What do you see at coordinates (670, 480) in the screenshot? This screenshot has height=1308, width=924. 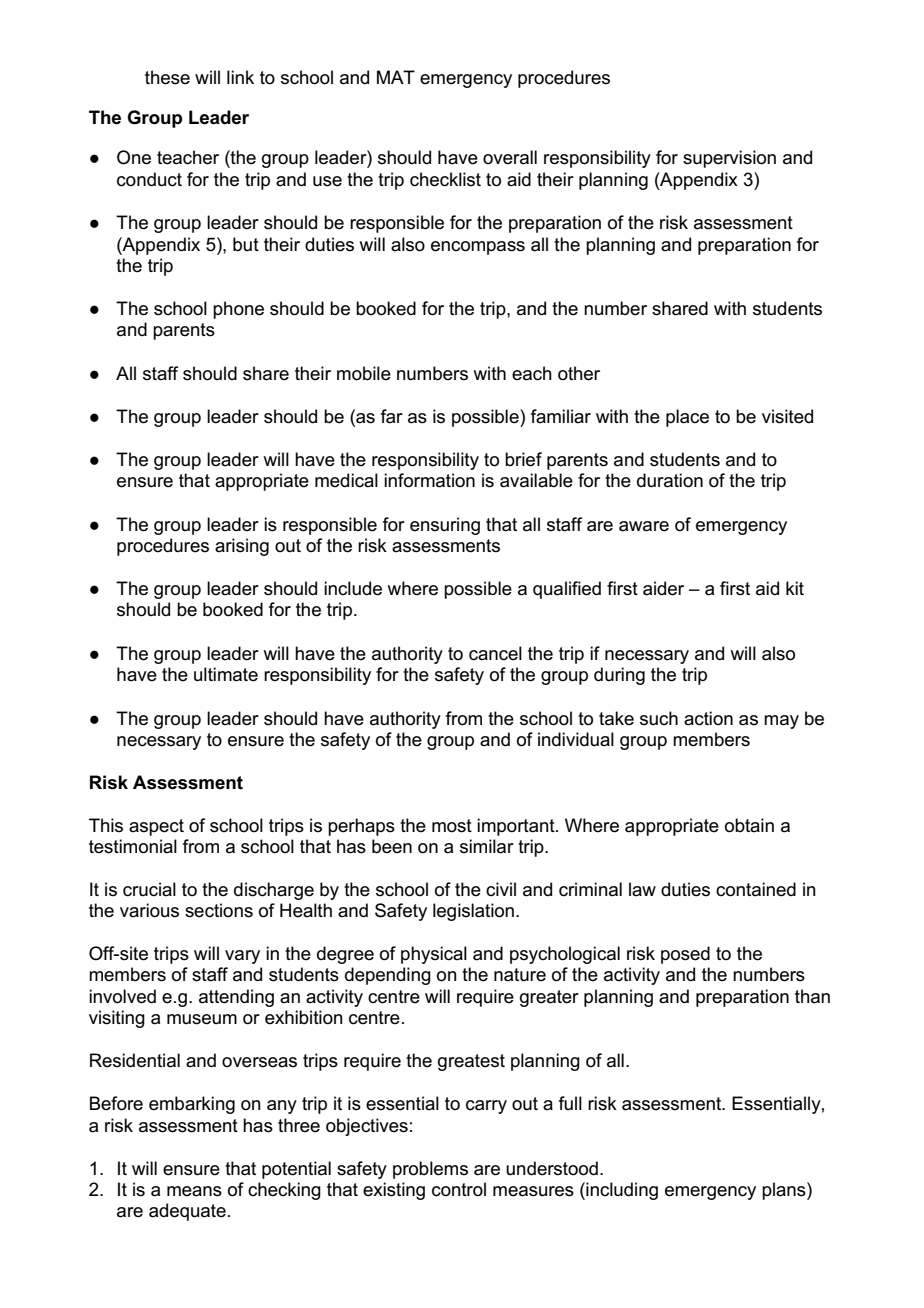 I see `duration` at bounding box center [670, 480].
